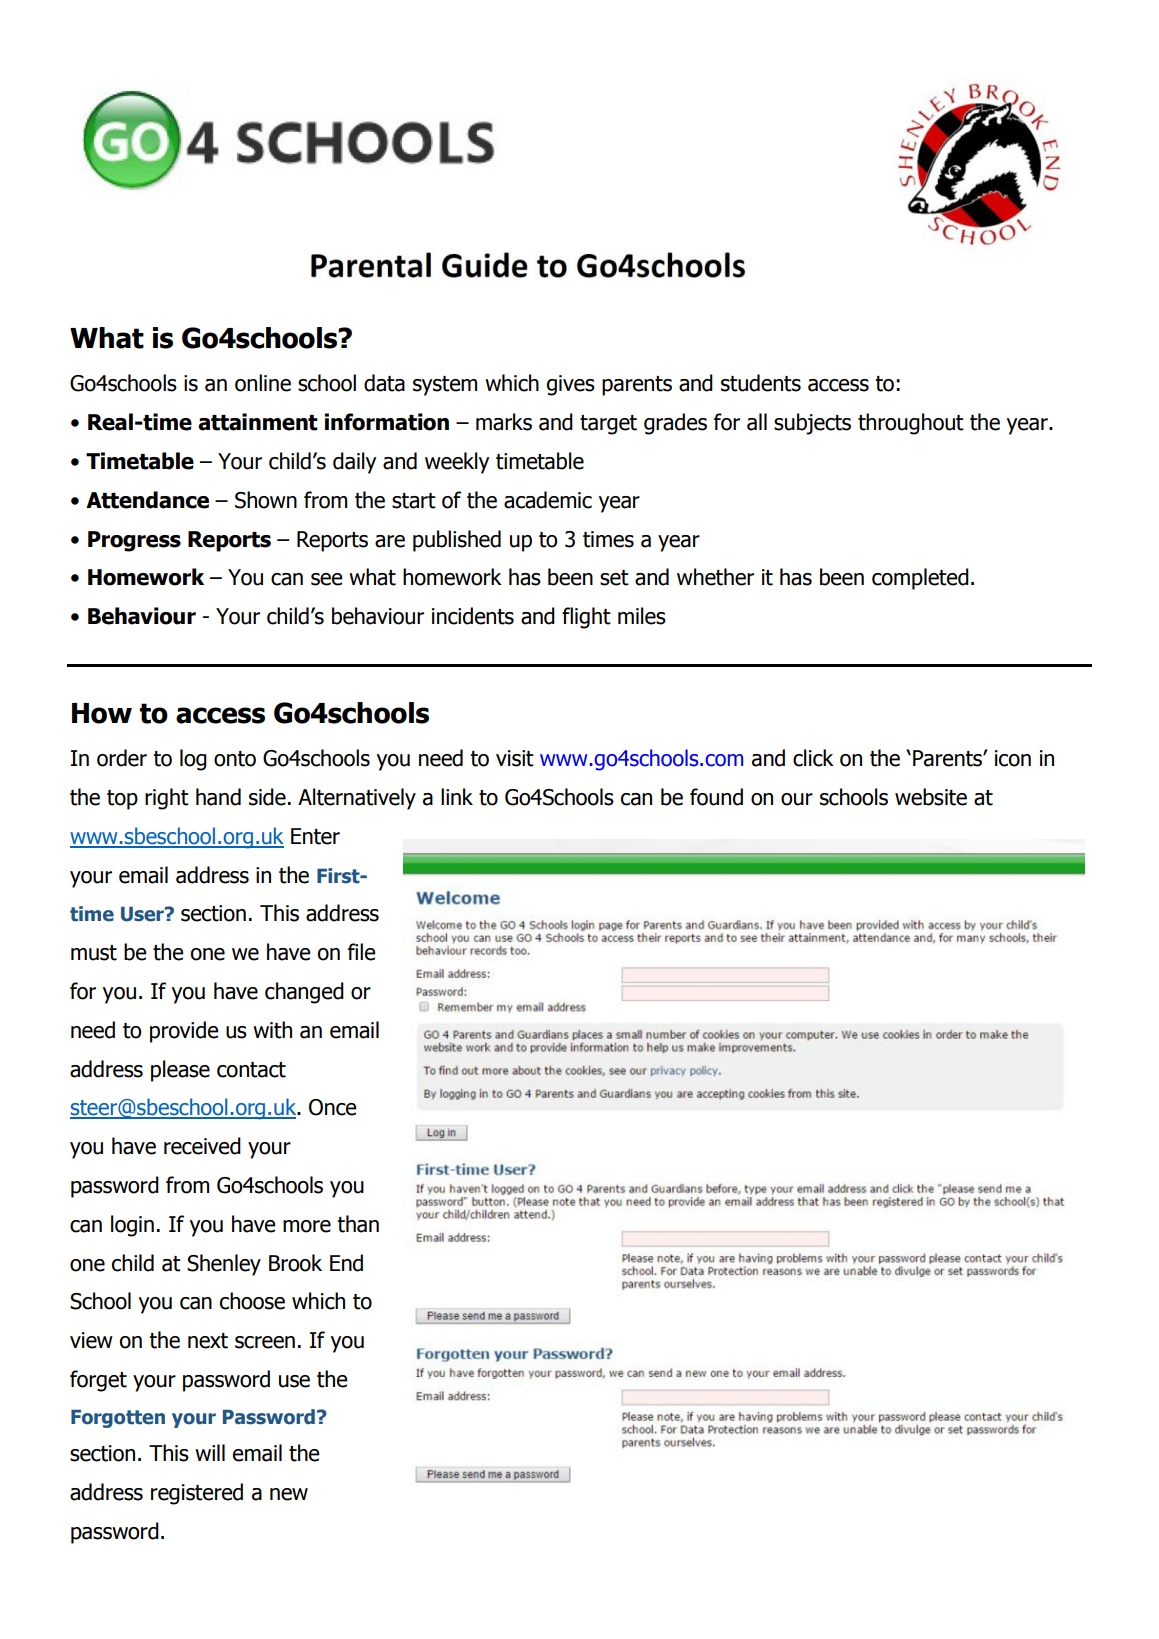 The height and width of the screenshot is (1639, 1159). Describe the element at coordinates (911, 424) in the screenshot. I see `throughout` at that location.
